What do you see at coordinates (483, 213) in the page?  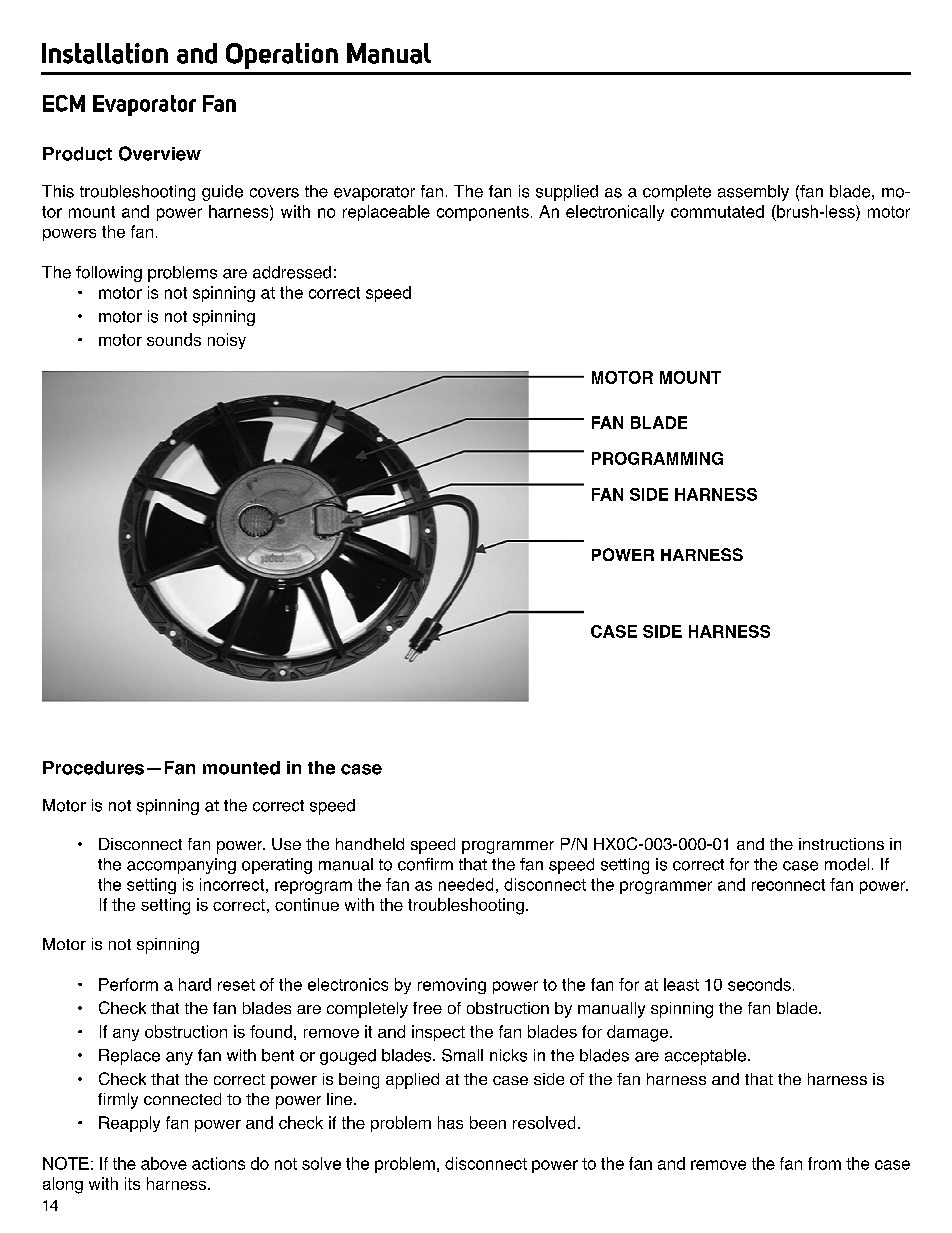 I see `components` at bounding box center [483, 213].
